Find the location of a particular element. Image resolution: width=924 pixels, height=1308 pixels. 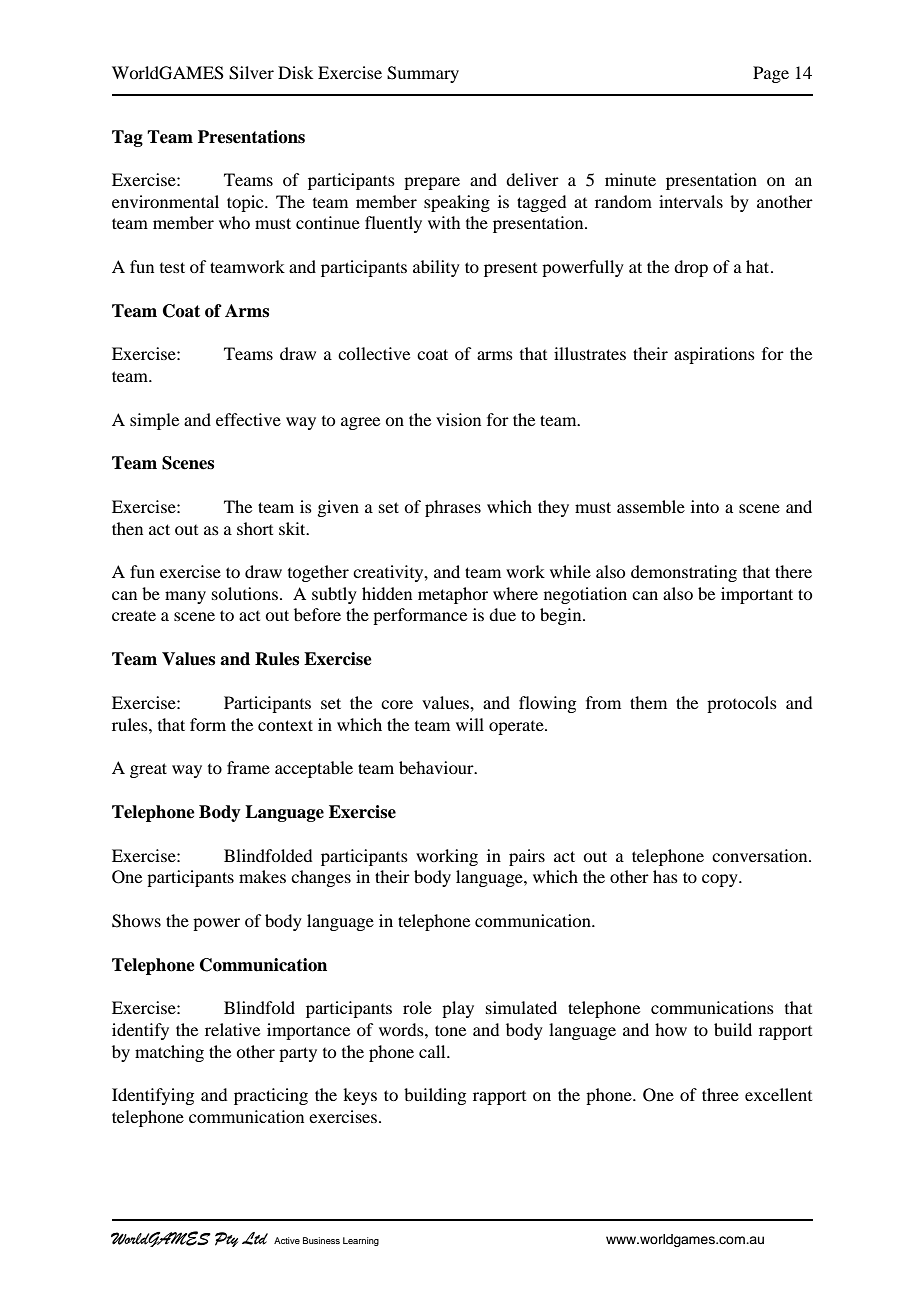

into is located at coordinates (705, 506).
